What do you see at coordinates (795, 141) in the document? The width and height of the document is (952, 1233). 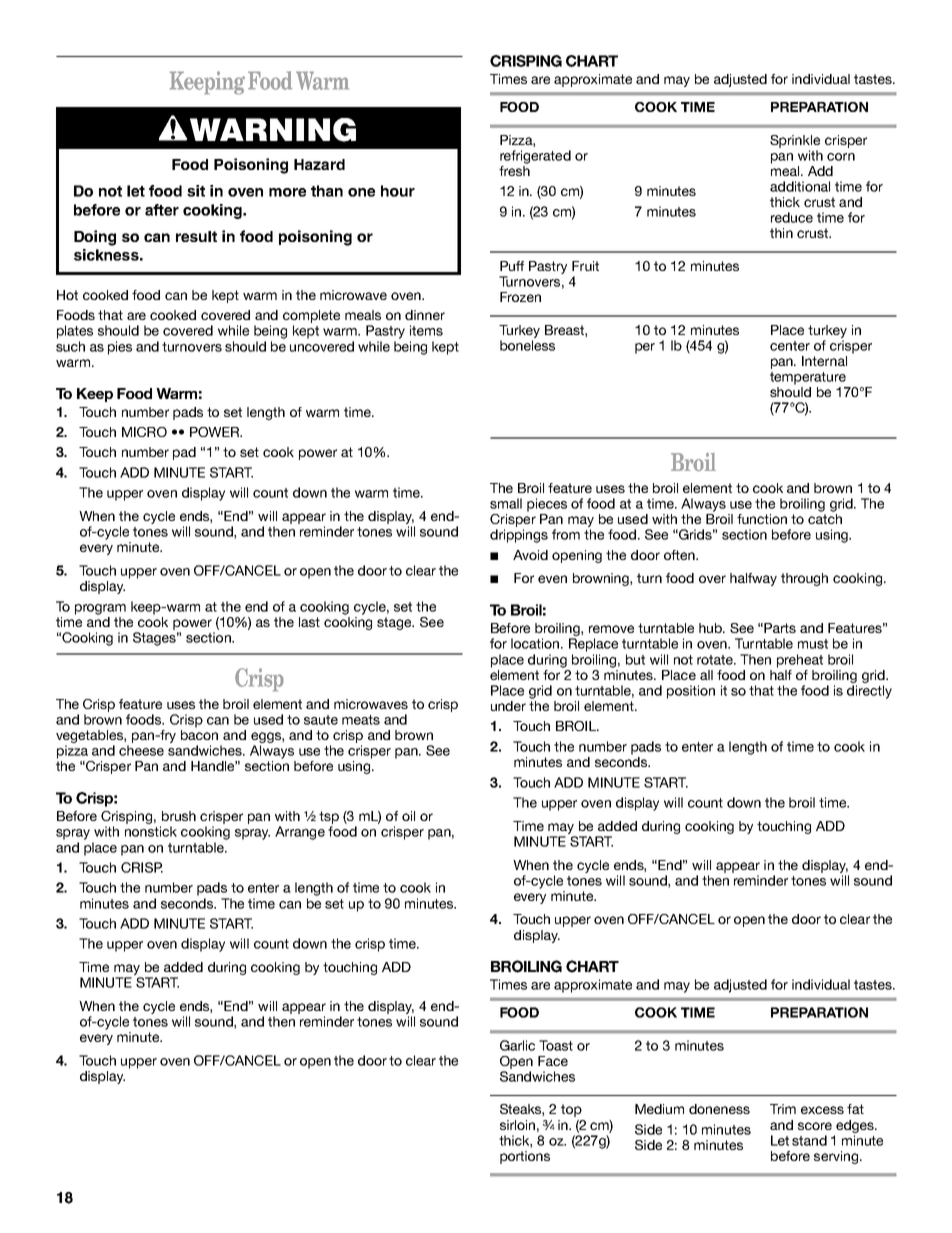 I see `Sprinkle` at bounding box center [795, 141].
